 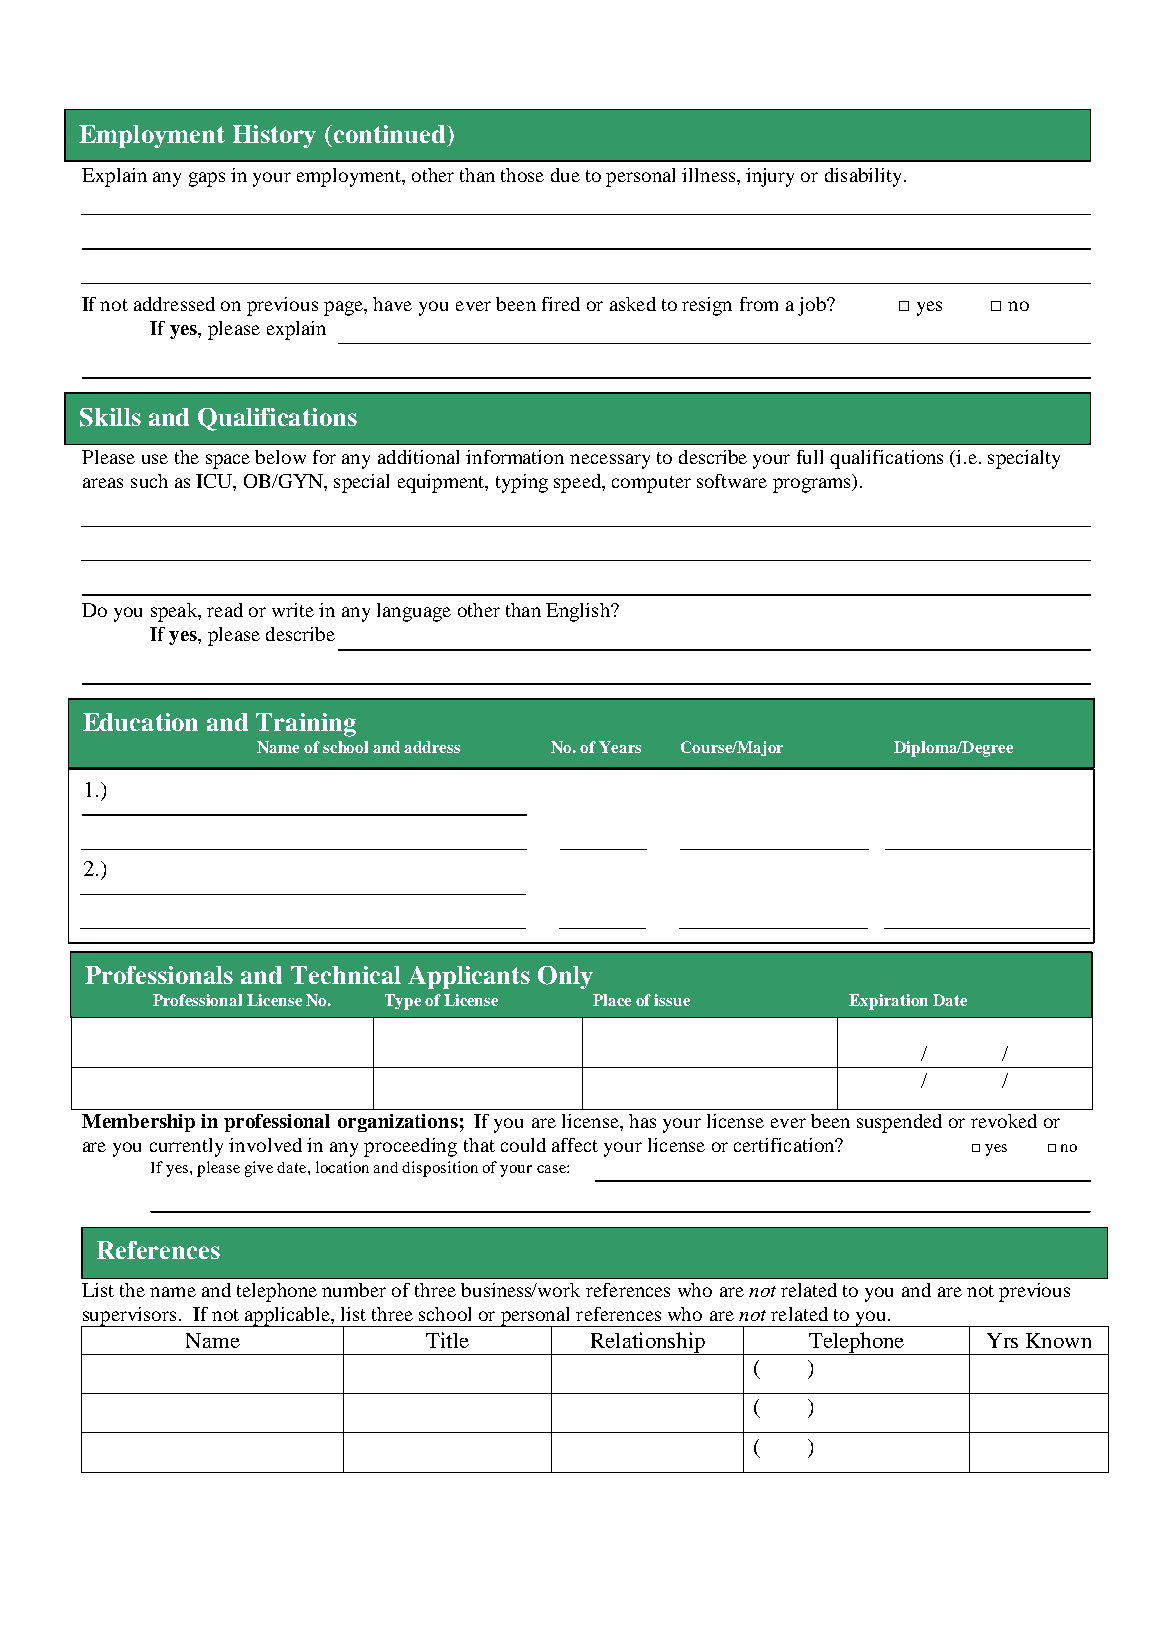 What do you see at coordinates (579, 612) in the page?
I see `English` at bounding box center [579, 612].
